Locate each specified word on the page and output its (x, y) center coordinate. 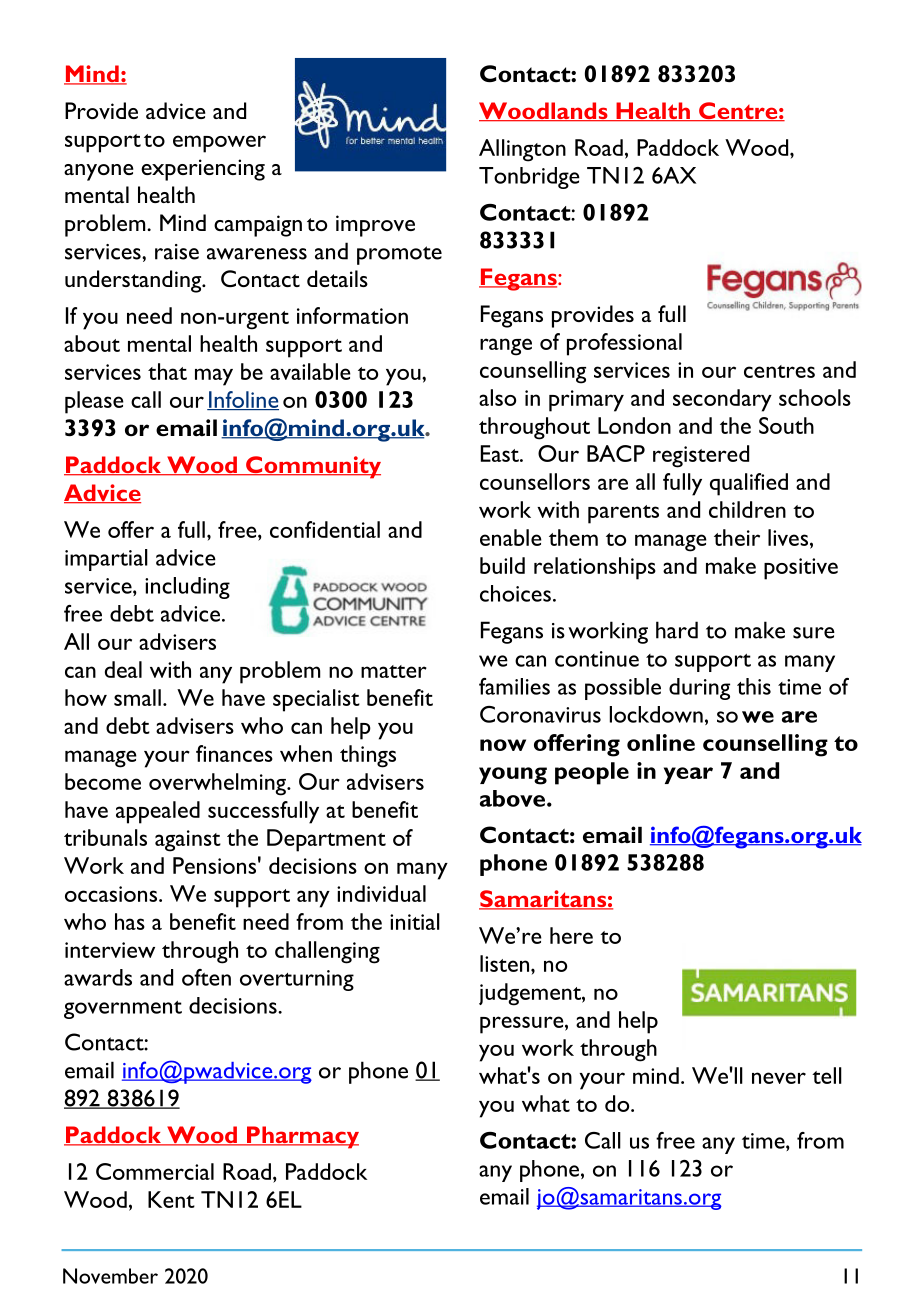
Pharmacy (302, 1137)
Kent (171, 1199)
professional (624, 344)
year (688, 775)
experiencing (203, 170)
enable (511, 537)
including (187, 588)
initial (415, 921)
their (737, 537)
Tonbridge (529, 178)
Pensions (214, 865)
